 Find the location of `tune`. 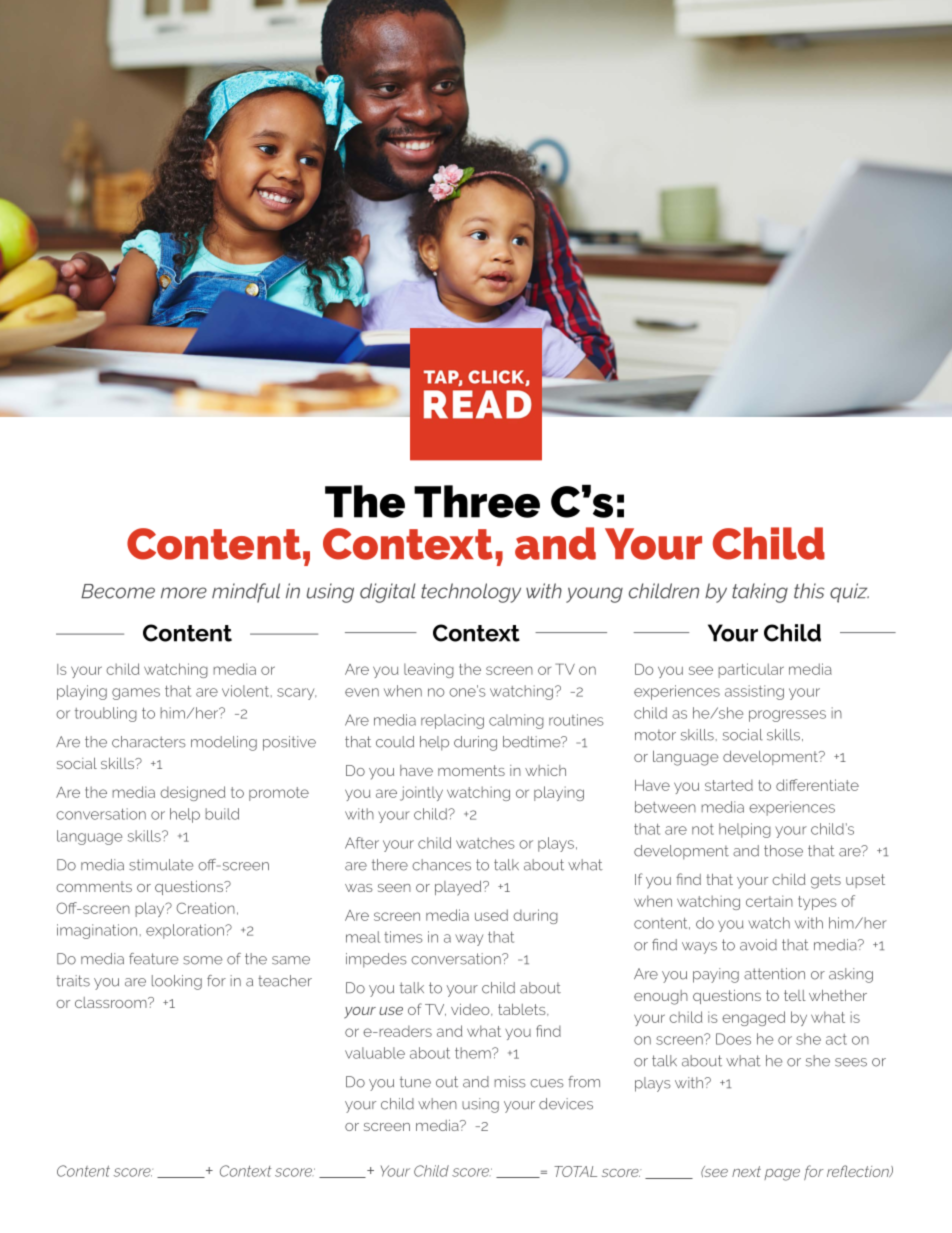

tune is located at coordinates (415, 1082).
